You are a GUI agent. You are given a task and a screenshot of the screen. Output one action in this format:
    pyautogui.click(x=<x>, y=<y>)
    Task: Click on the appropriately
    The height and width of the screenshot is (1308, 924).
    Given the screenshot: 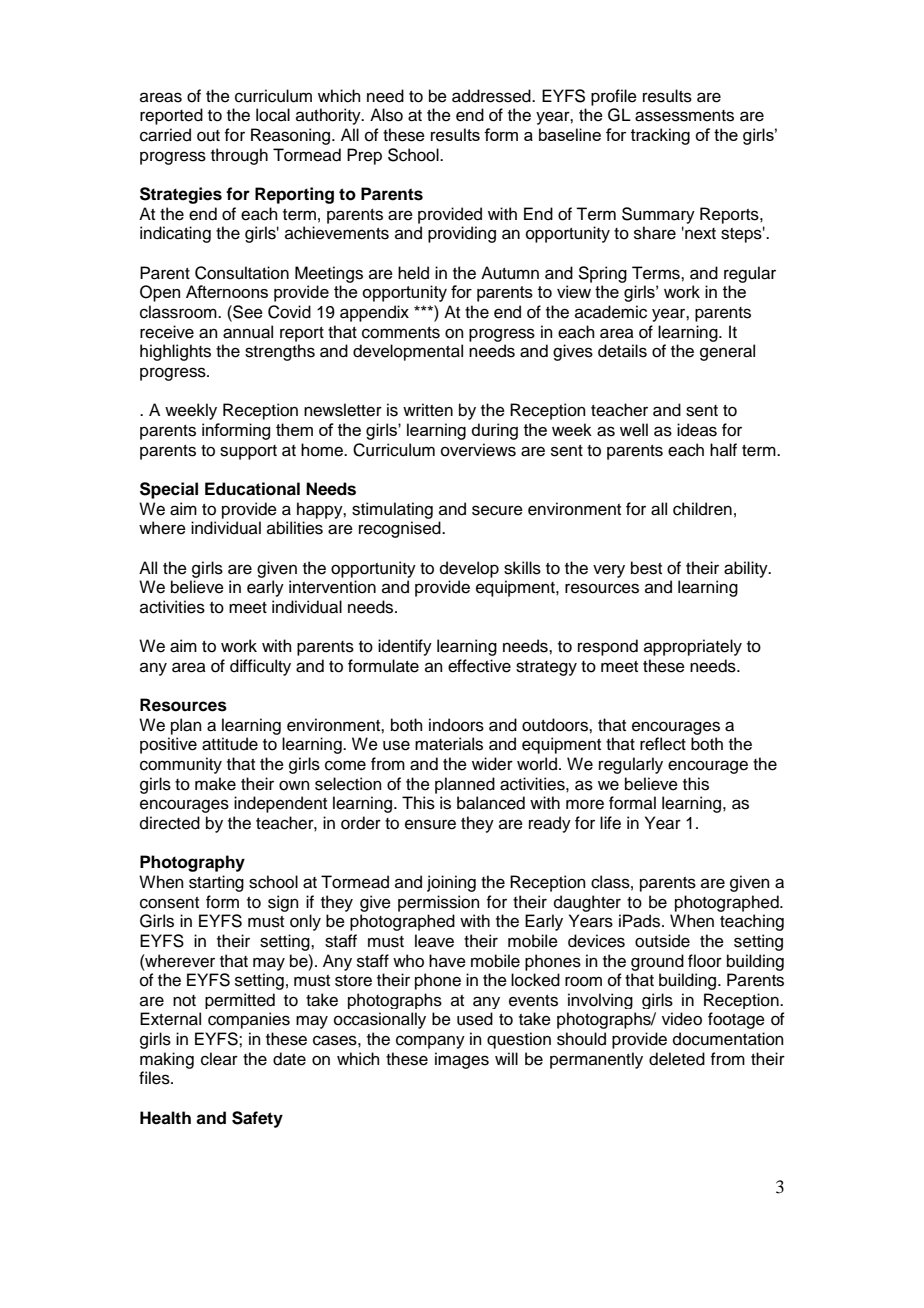 What is the action you would take?
    pyautogui.click(x=693, y=647)
